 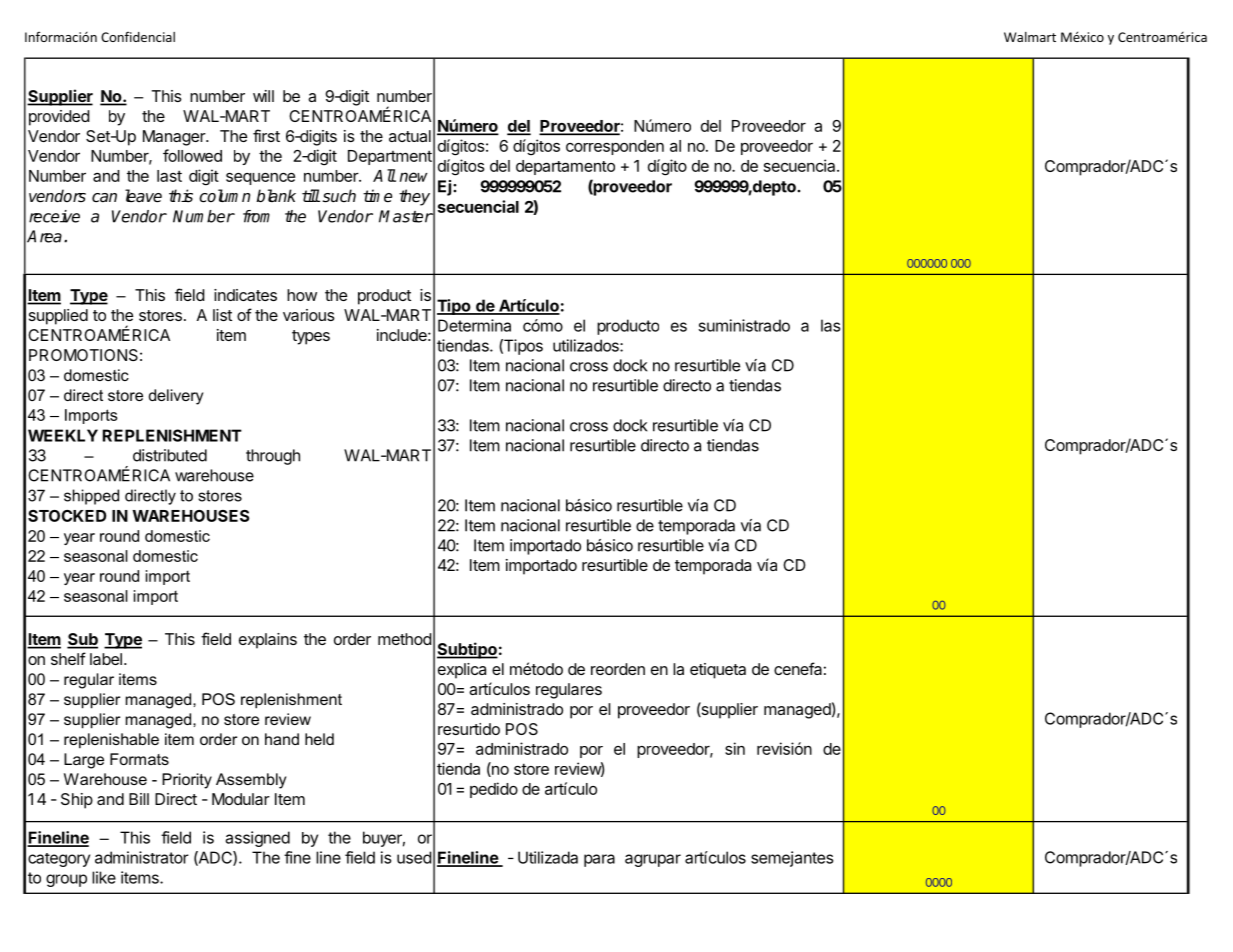 I want to click on Manager, so click(x=175, y=138).
